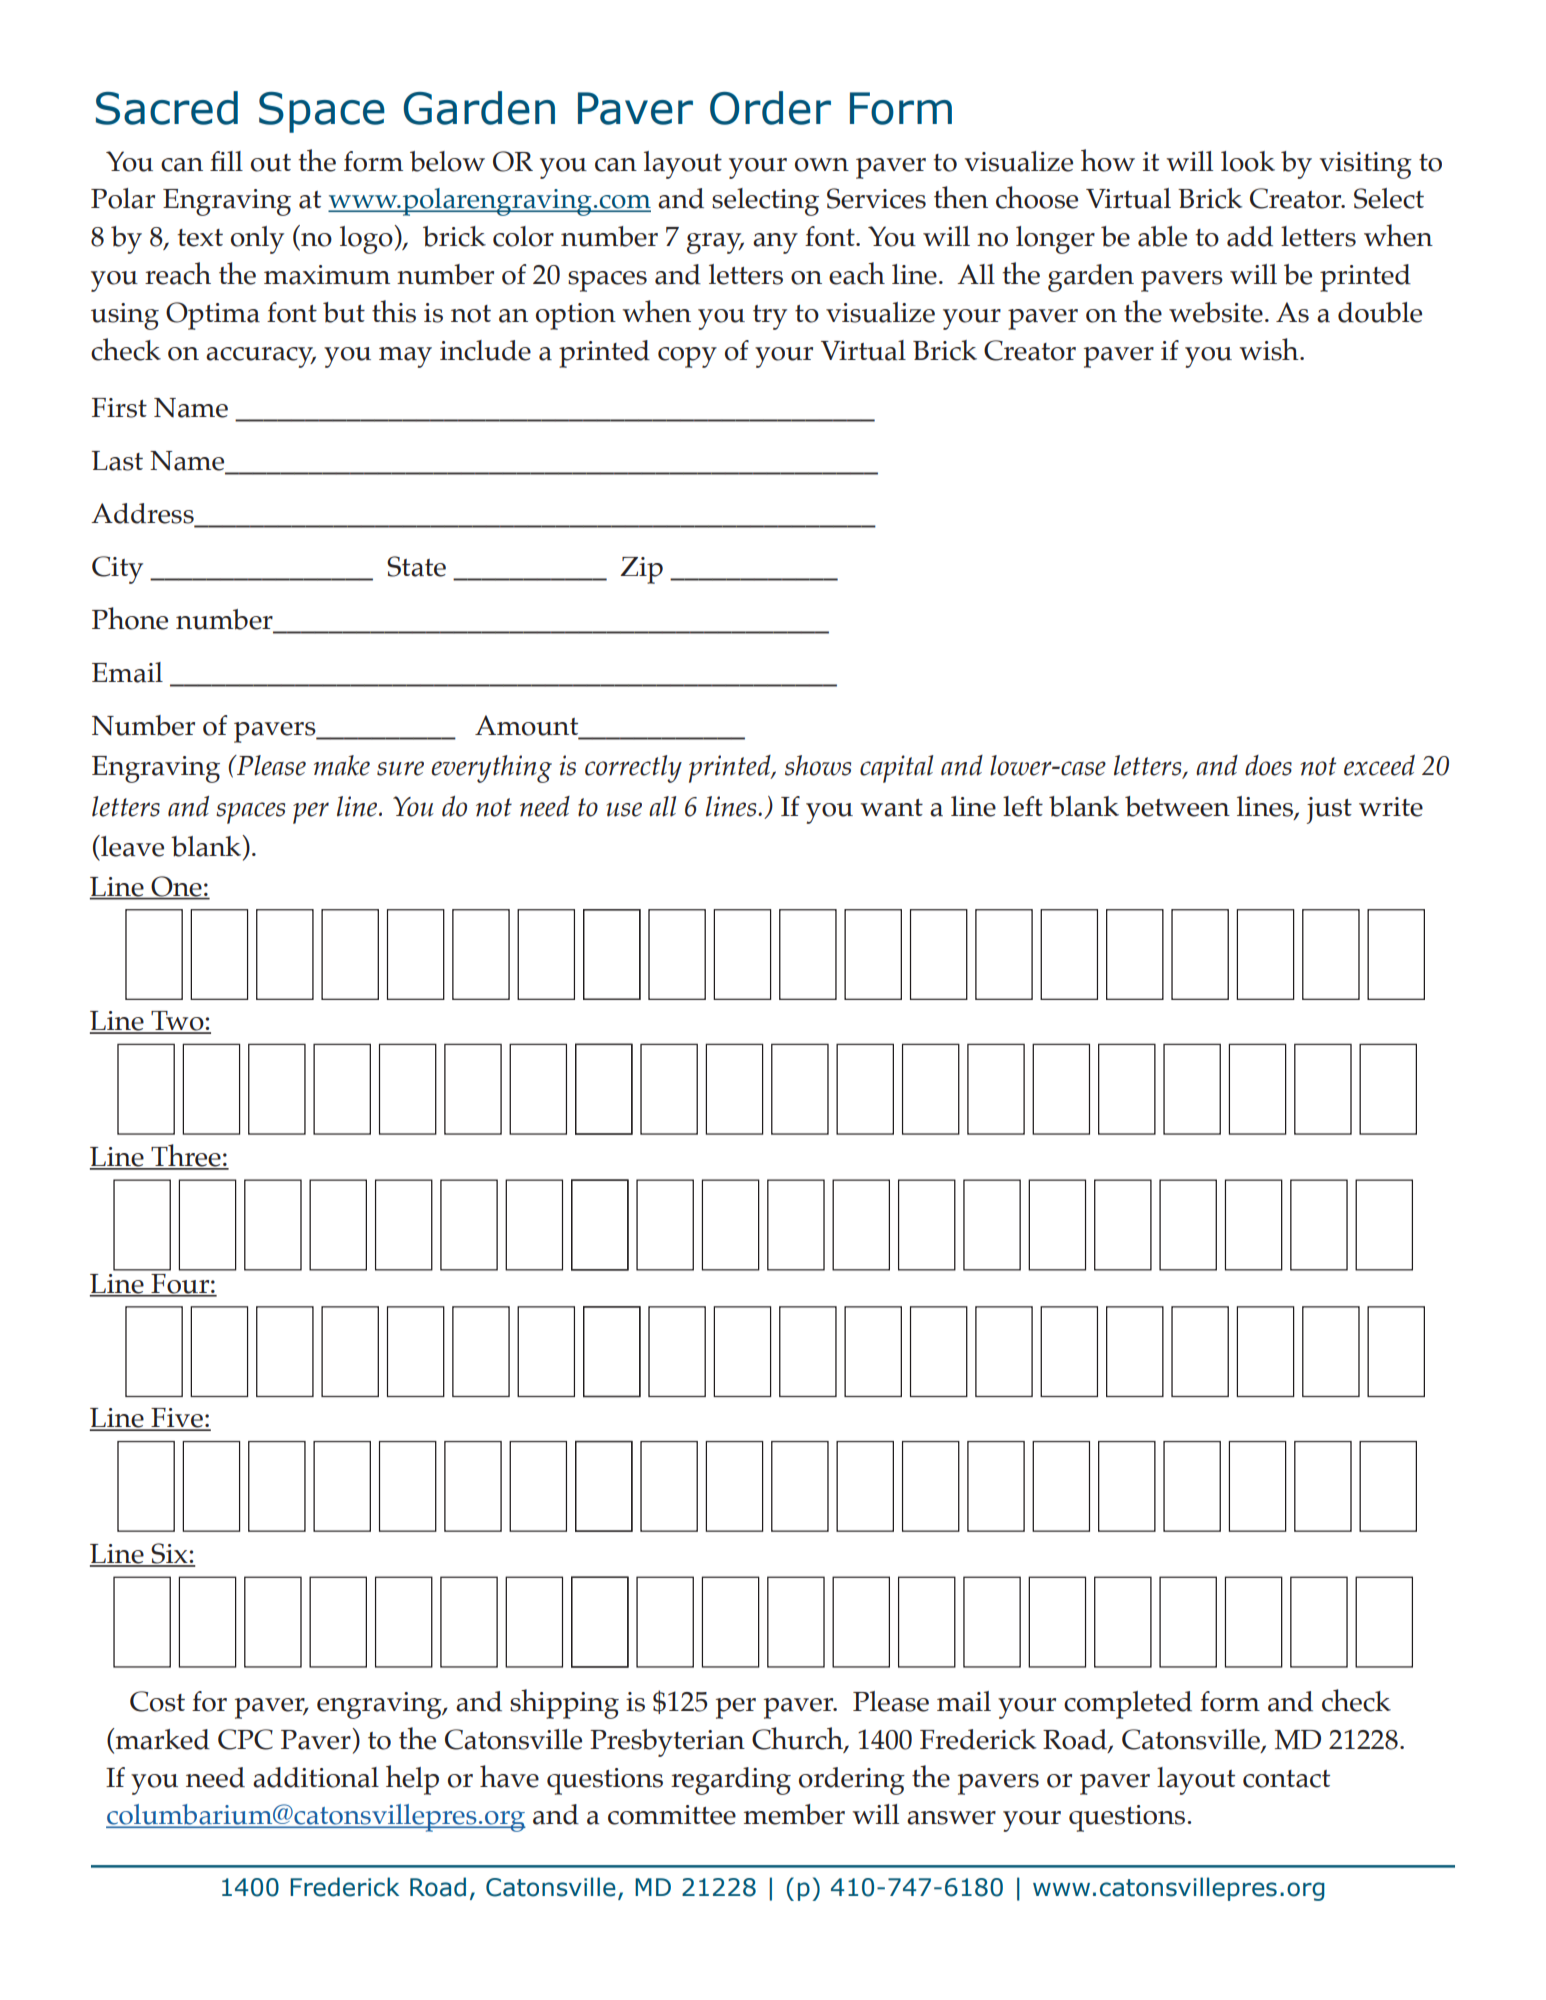 The height and width of the document is (2000, 1546). What do you see at coordinates (245, 1739) in the document?
I see `CPC` at bounding box center [245, 1739].
